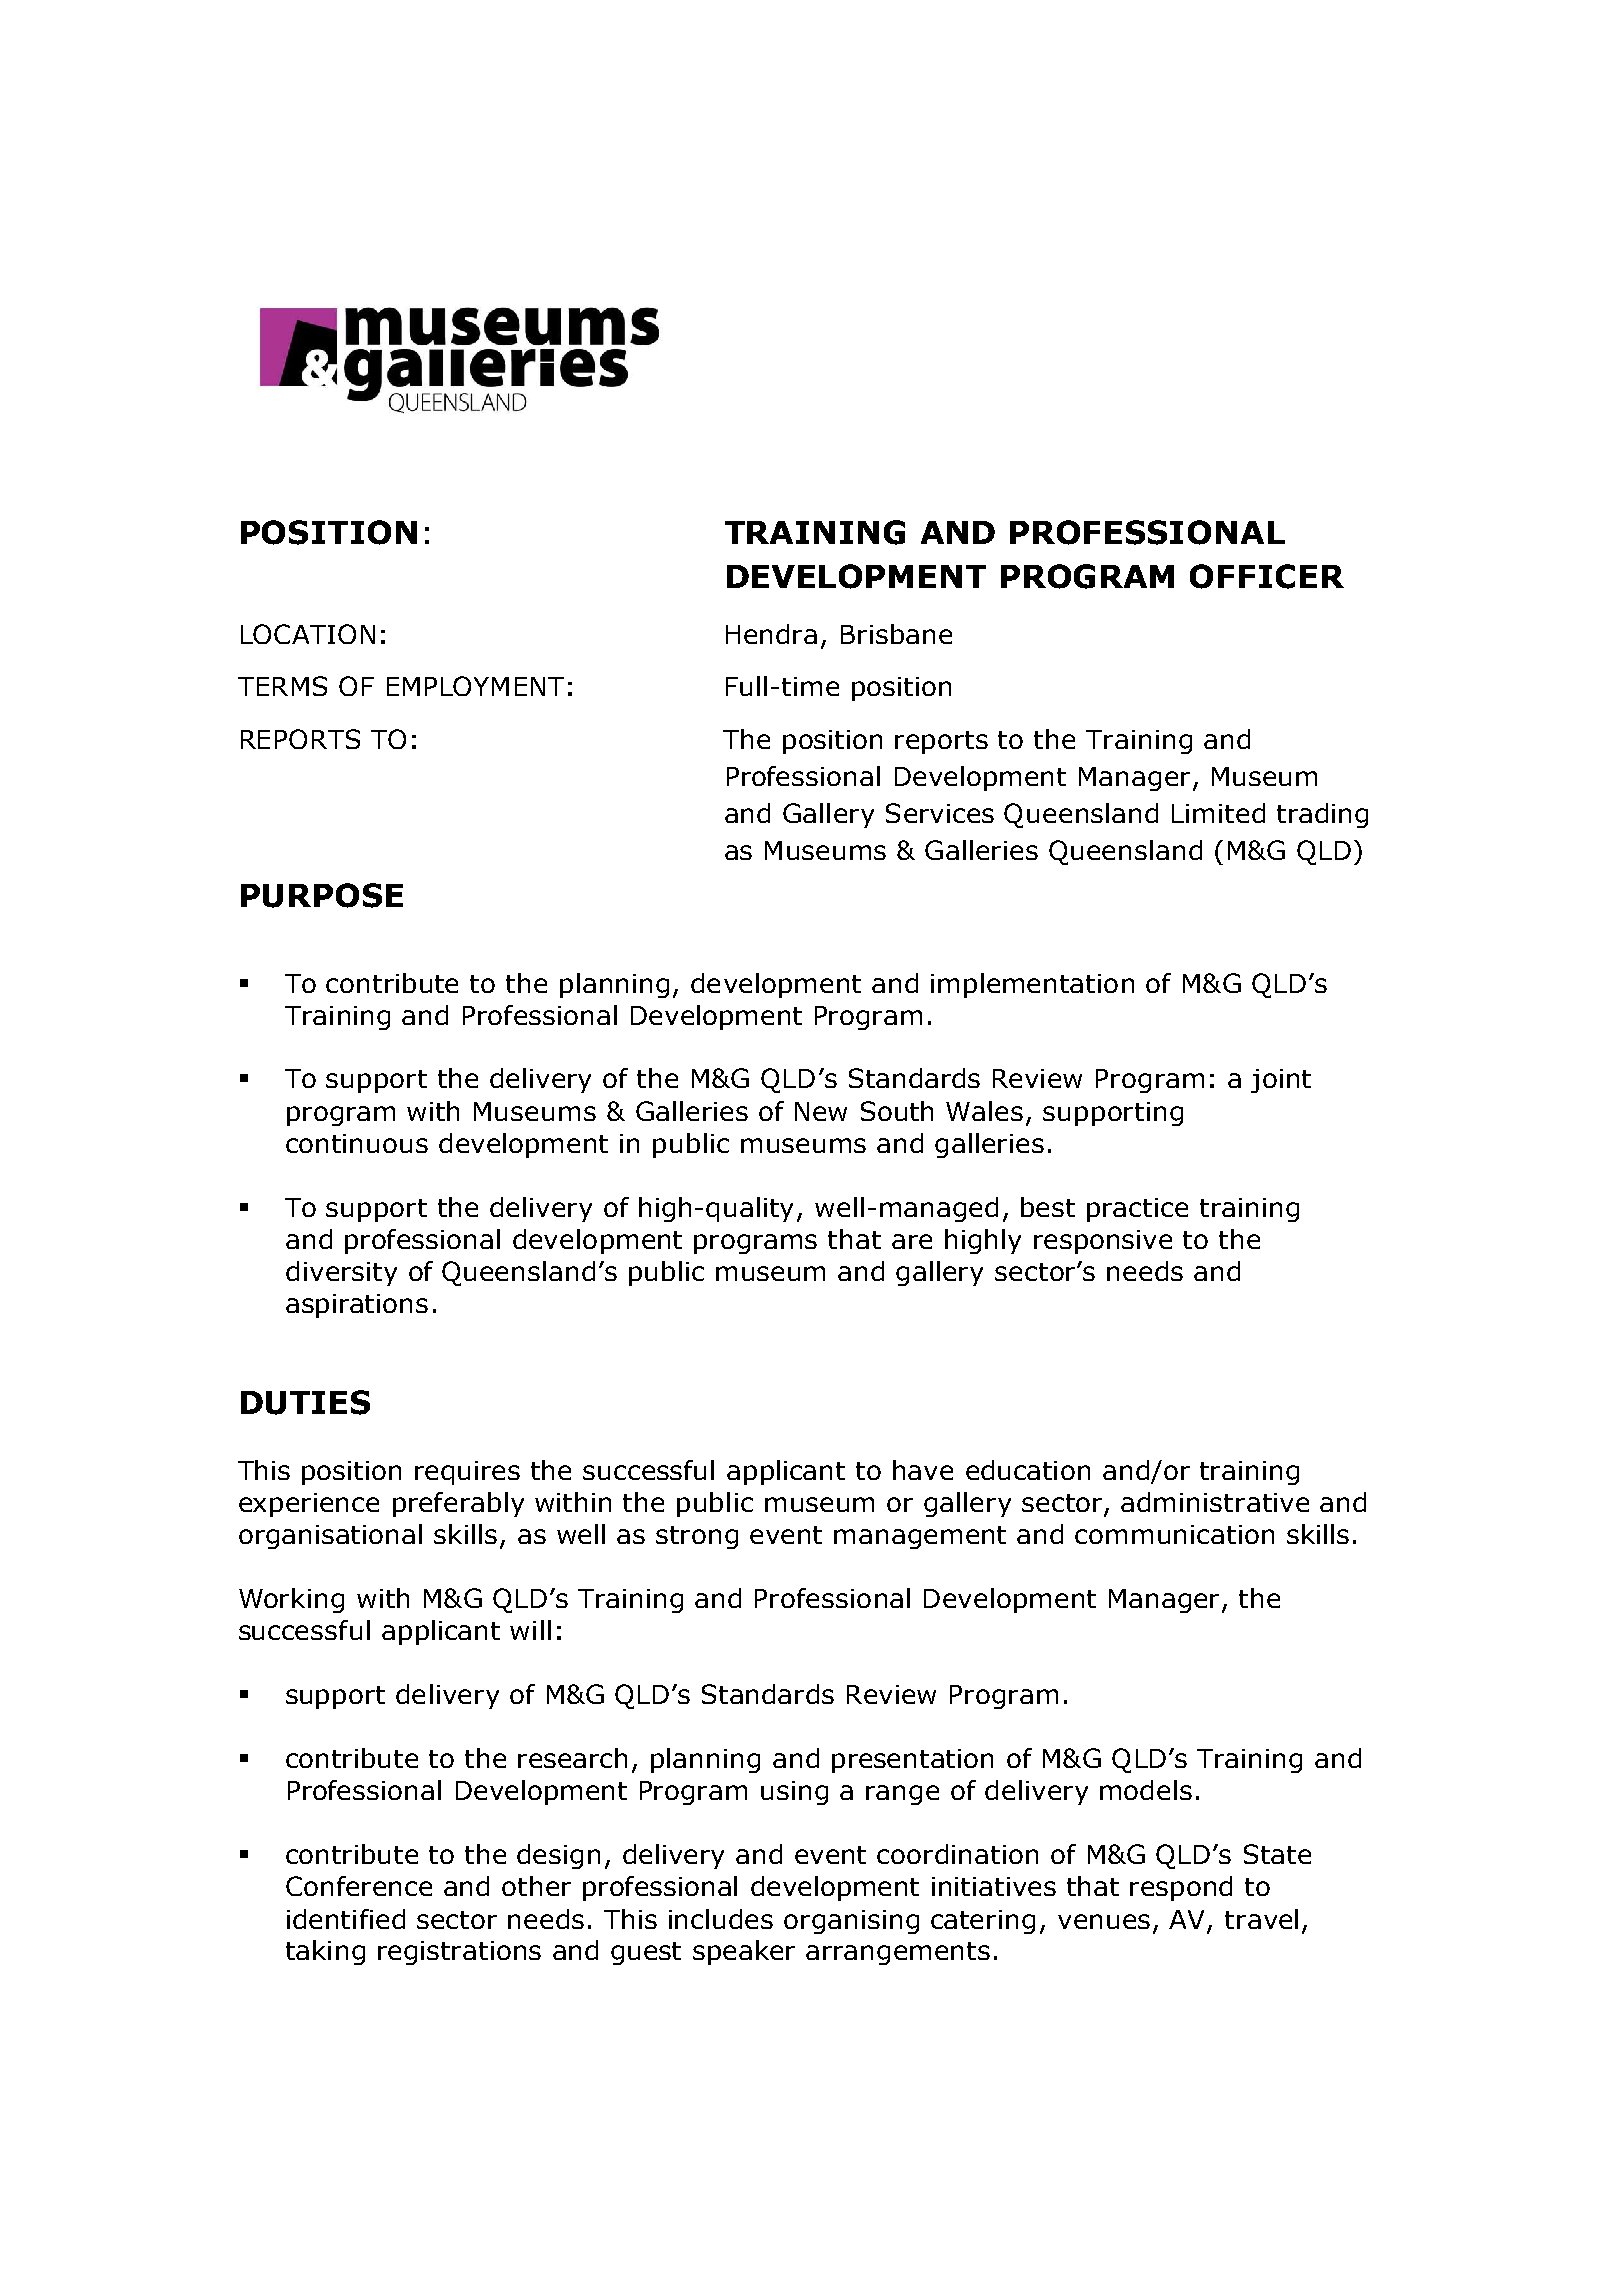 The height and width of the screenshot is (2281, 1613). Describe the element at coordinates (1215, 1502) in the screenshot. I see `administrative` at that location.
